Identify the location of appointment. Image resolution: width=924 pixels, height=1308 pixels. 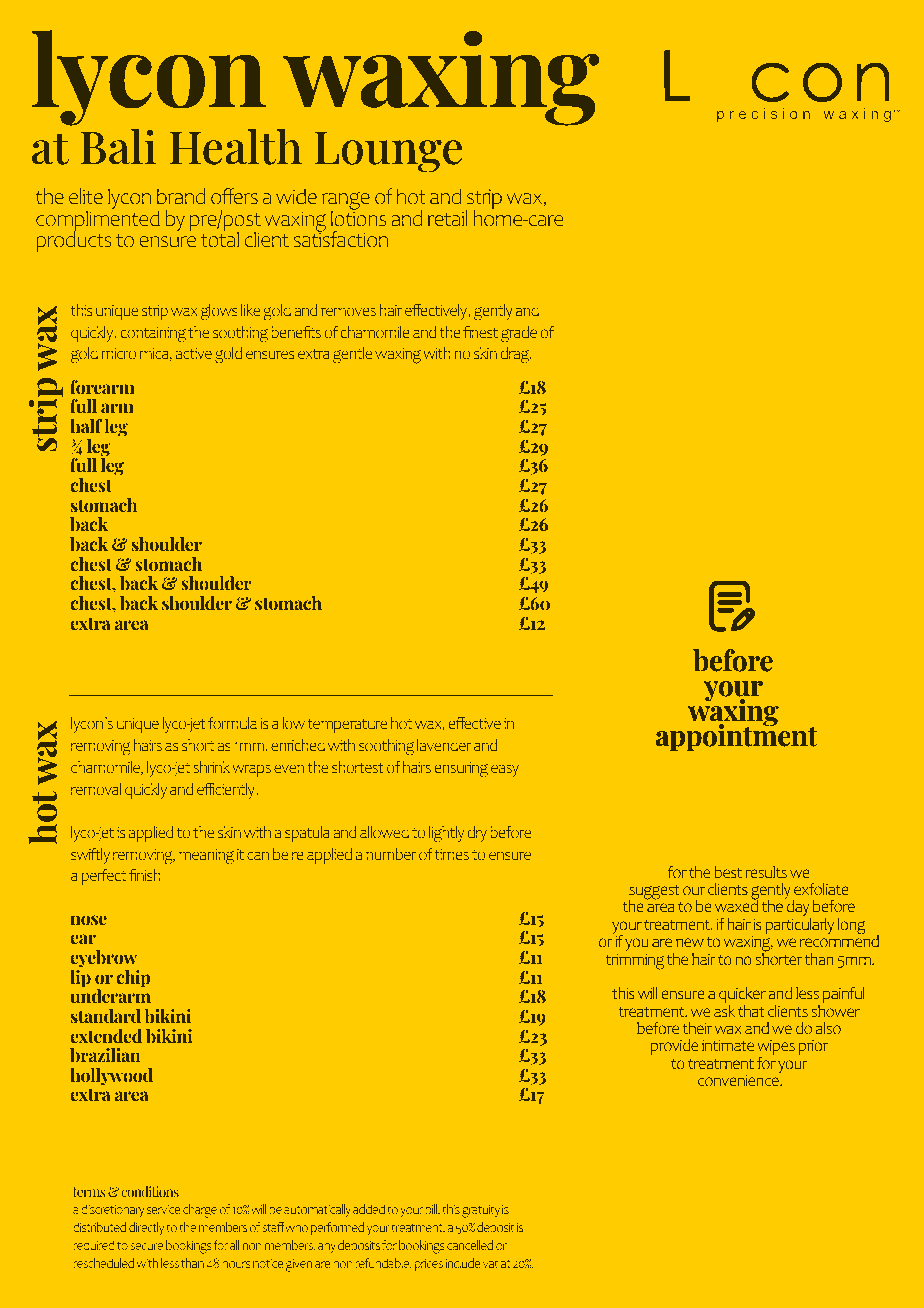
(736, 737).
